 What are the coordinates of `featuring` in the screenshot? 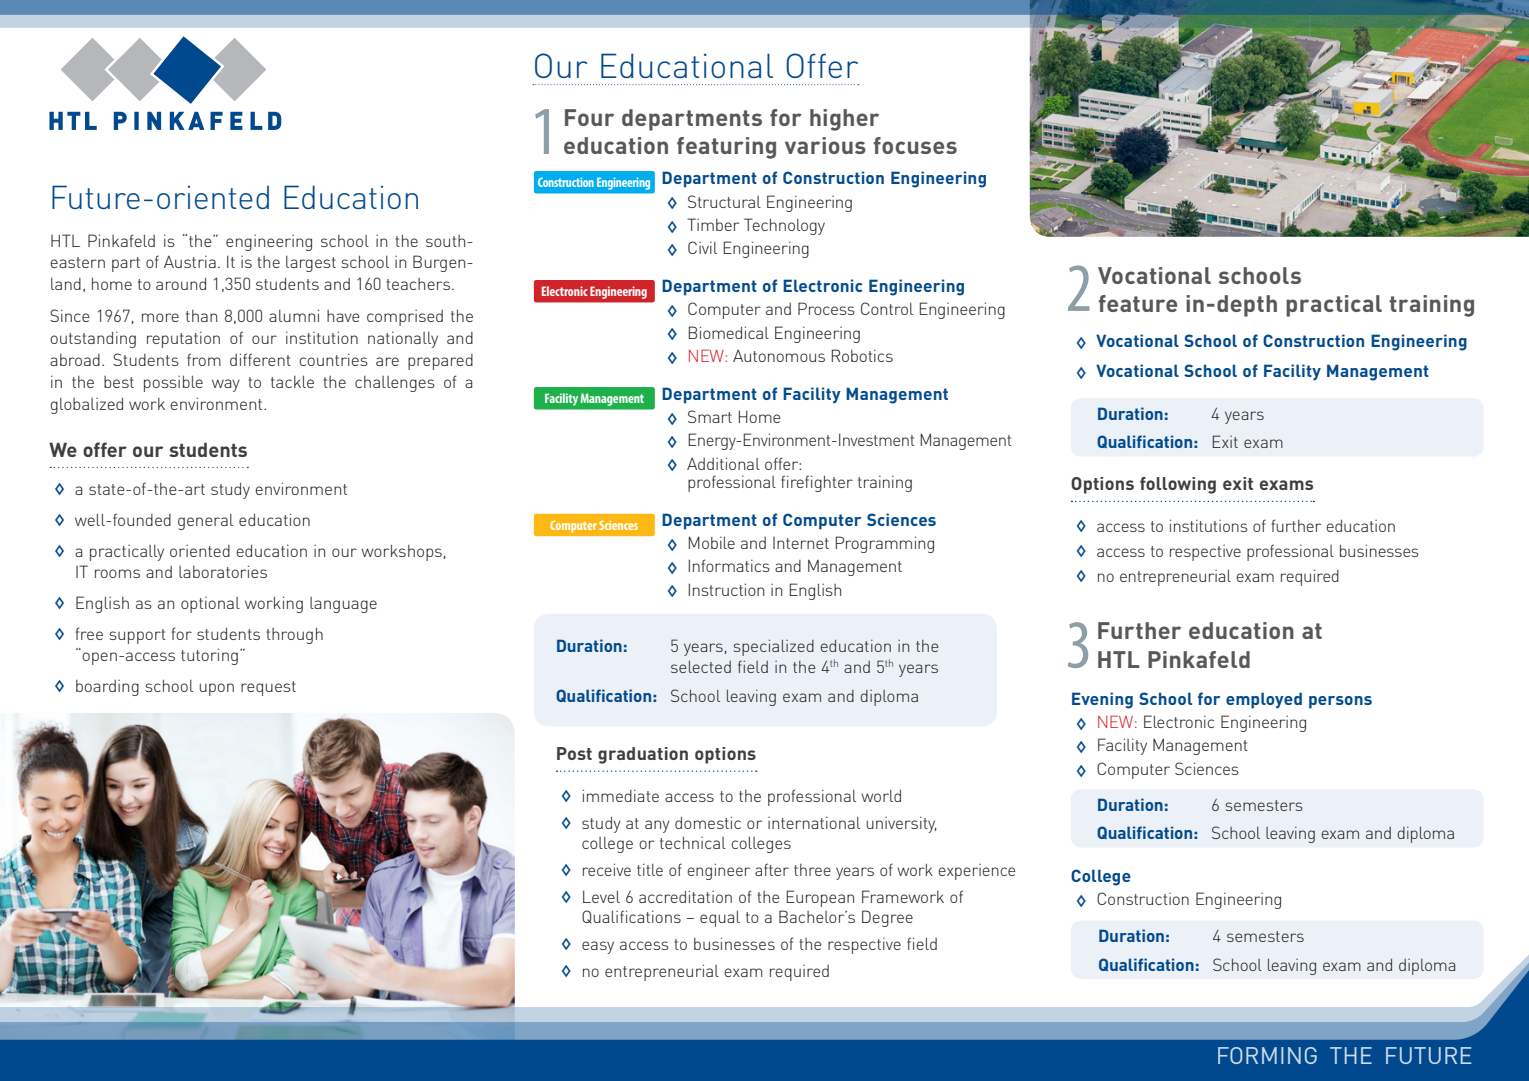 It's located at (726, 148).
